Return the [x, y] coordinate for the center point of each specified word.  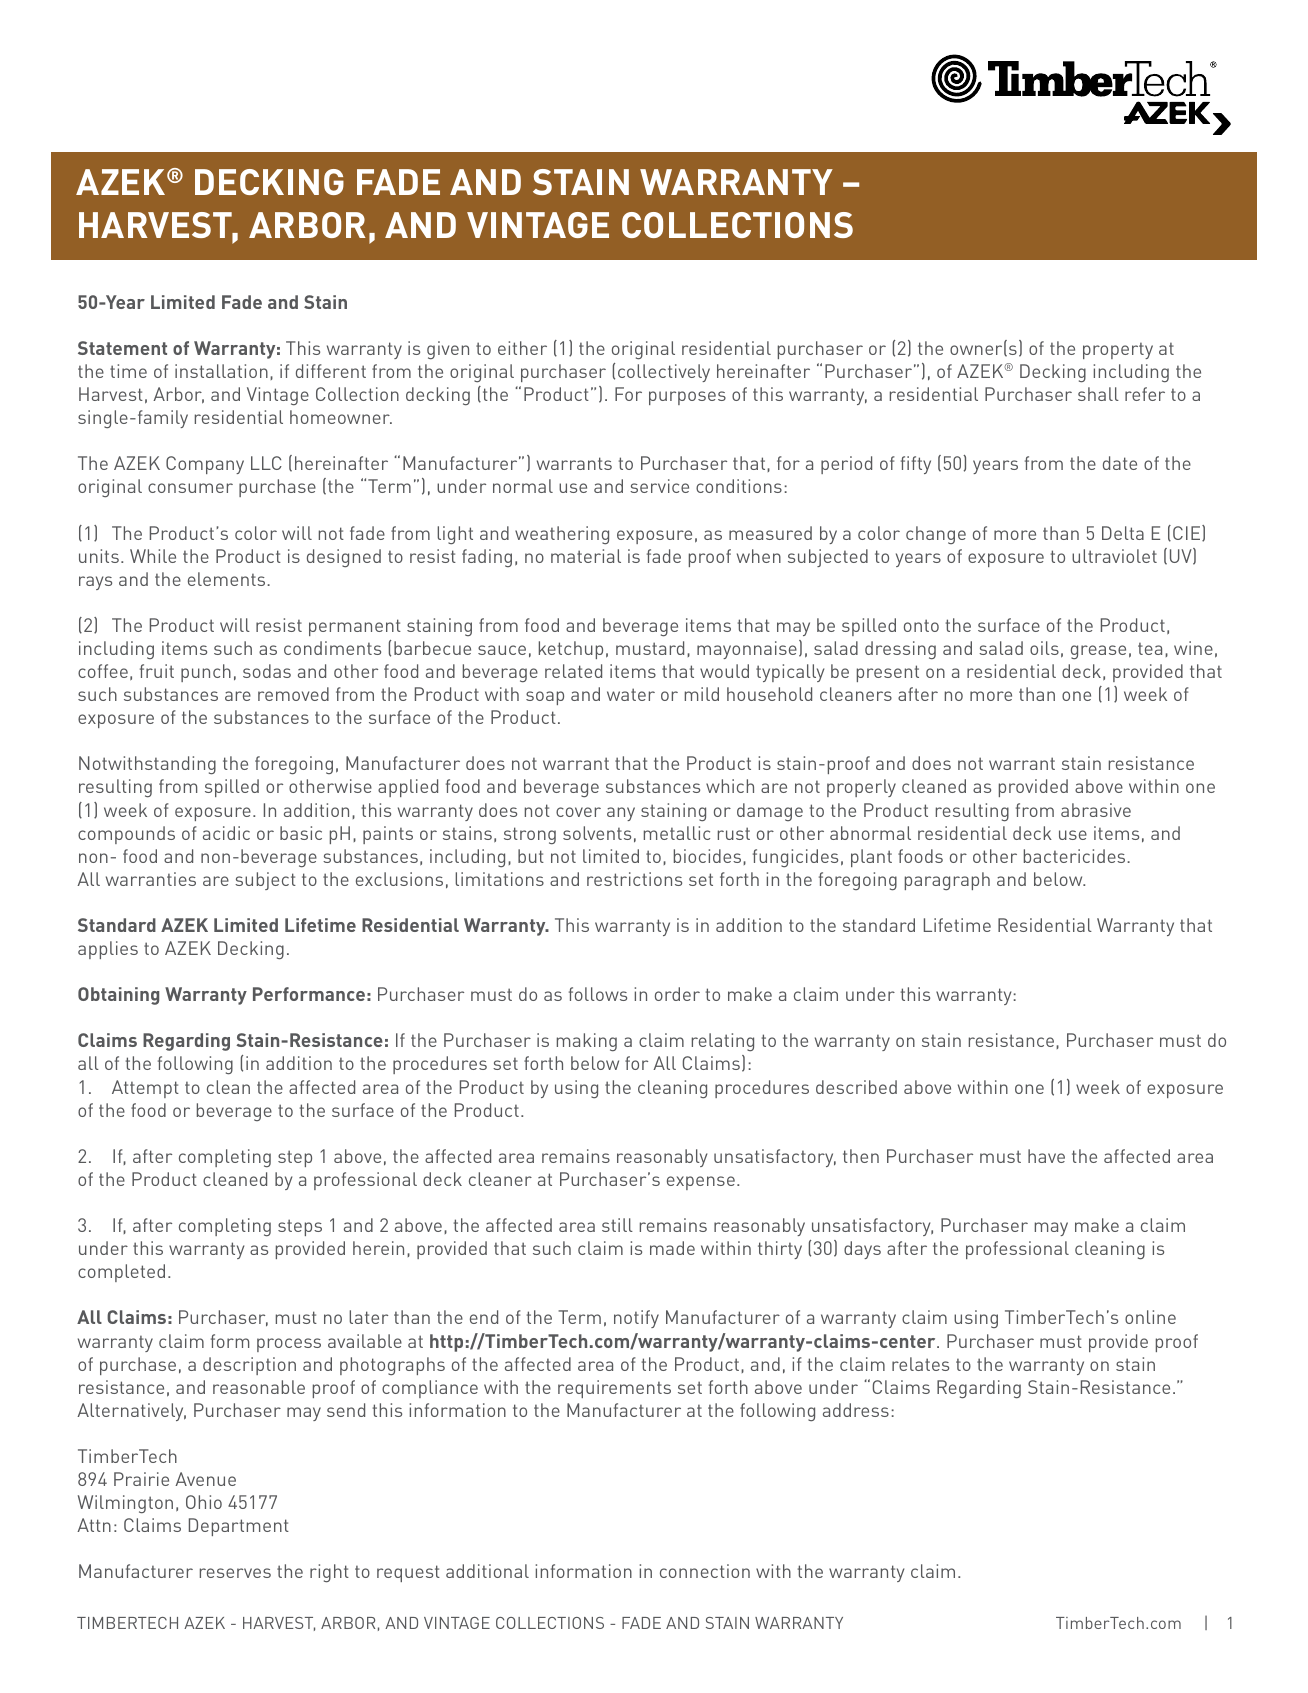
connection [705, 1571]
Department [239, 1527]
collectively [664, 373]
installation [221, 371]
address [856, 1410]
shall [1098, 394]
